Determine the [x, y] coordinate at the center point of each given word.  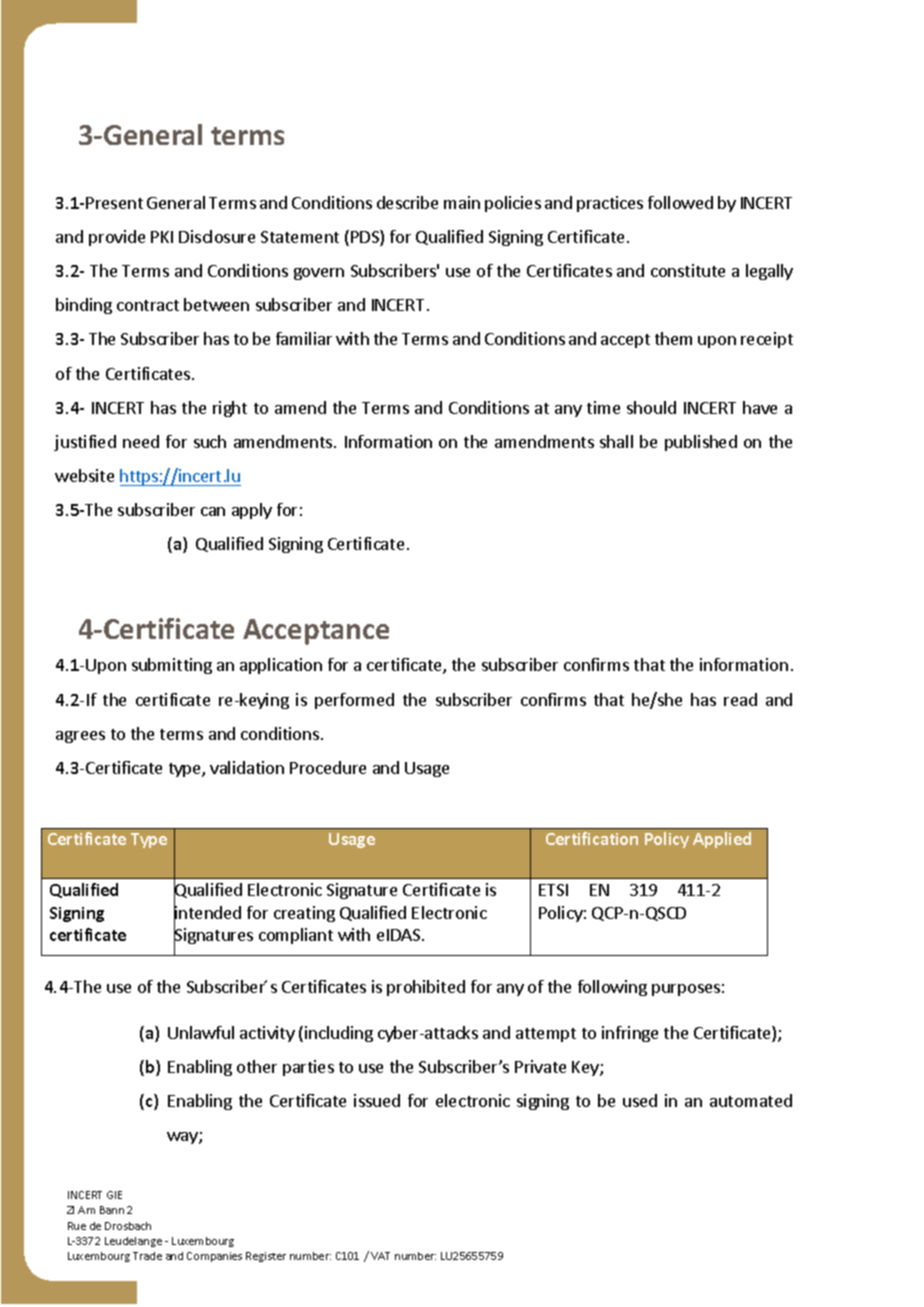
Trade [147, 1256]
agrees [80, 737]
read [740, 699]
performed [354, 701]
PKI [162, 237]
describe [407, 202]
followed [680, 202]
